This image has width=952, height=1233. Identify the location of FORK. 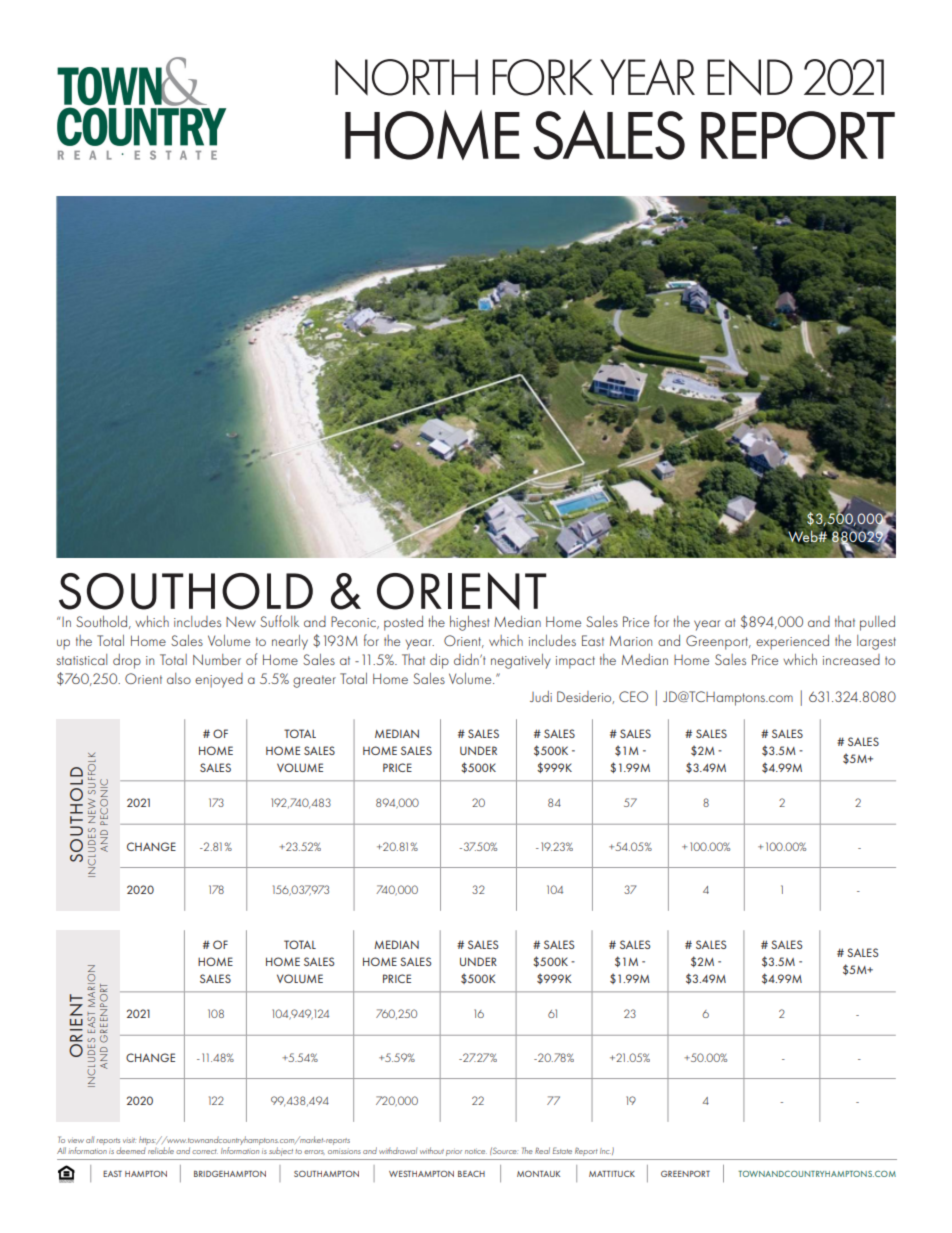
(542, 77).
